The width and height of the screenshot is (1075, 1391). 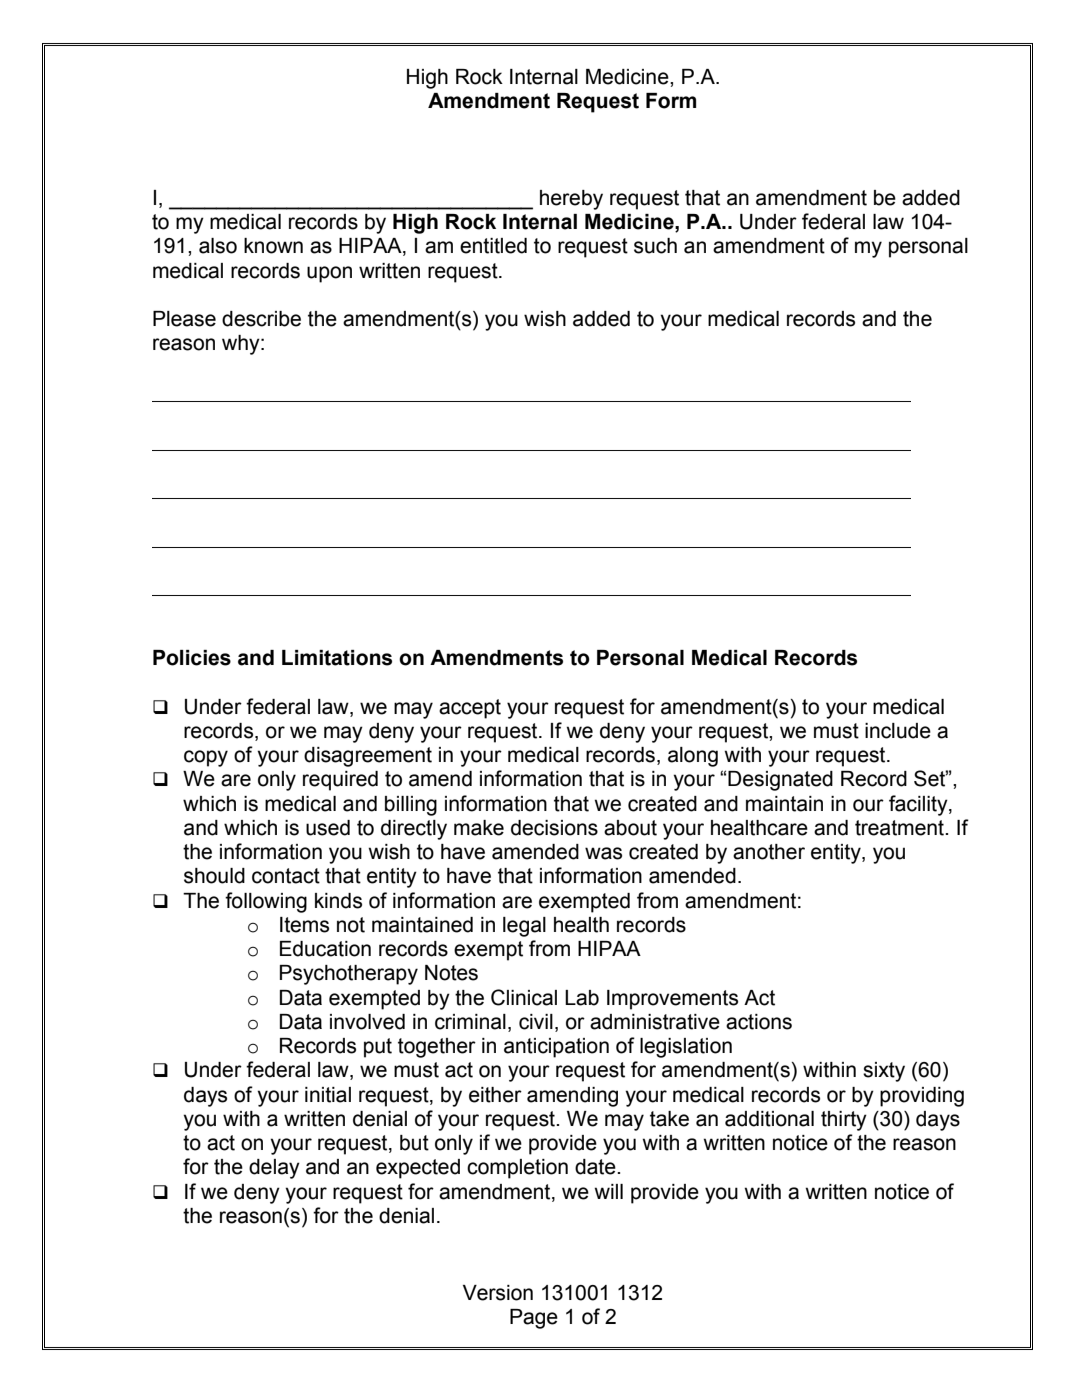 I want to click on accept, so click(x=470, y=709).
